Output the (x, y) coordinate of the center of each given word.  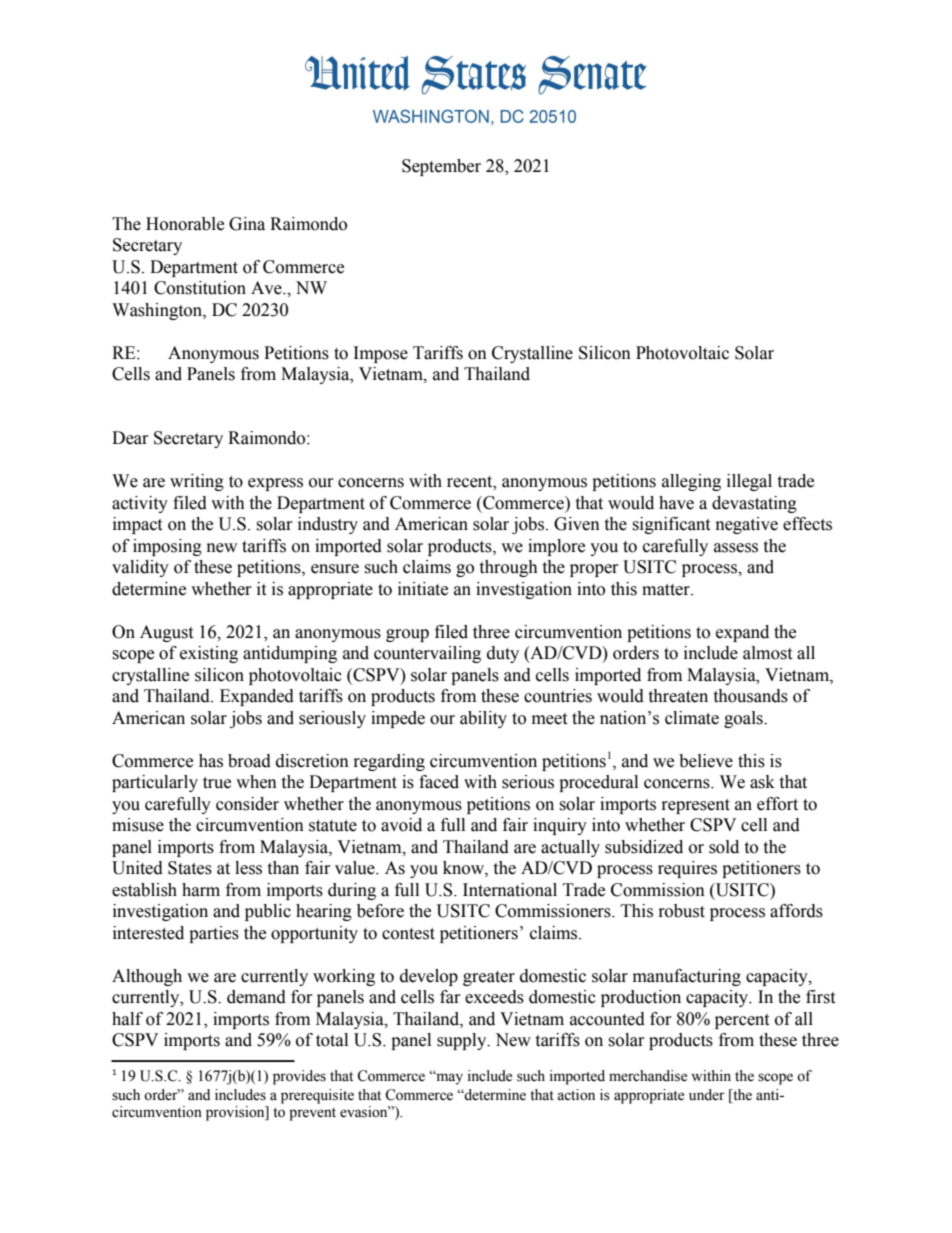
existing (209, 654)
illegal (749, 482)
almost (767, 653)
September (441, 167)
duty (503, 654)
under (707, 1095)
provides (299, 1077)
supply (463, 1041)
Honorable (185, 224)
